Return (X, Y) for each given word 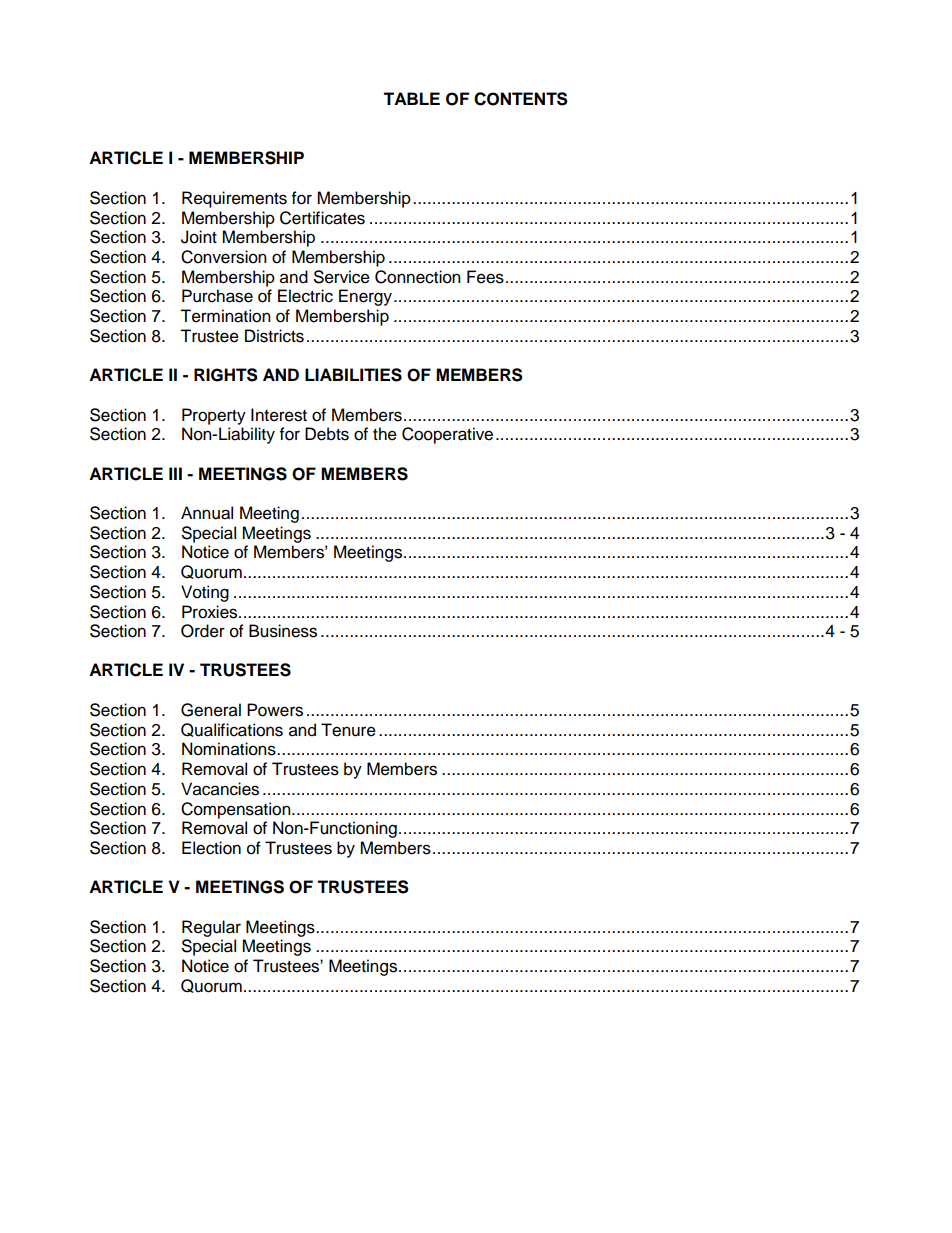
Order (203, 631)
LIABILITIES (353, 375)
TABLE (411, 98)
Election (211, 848)
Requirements (234, 199)
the (385, 434)
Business (283, 631)
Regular (211, 928)
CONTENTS (521, 99)
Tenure (348, 730)
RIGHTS (226, 375)
